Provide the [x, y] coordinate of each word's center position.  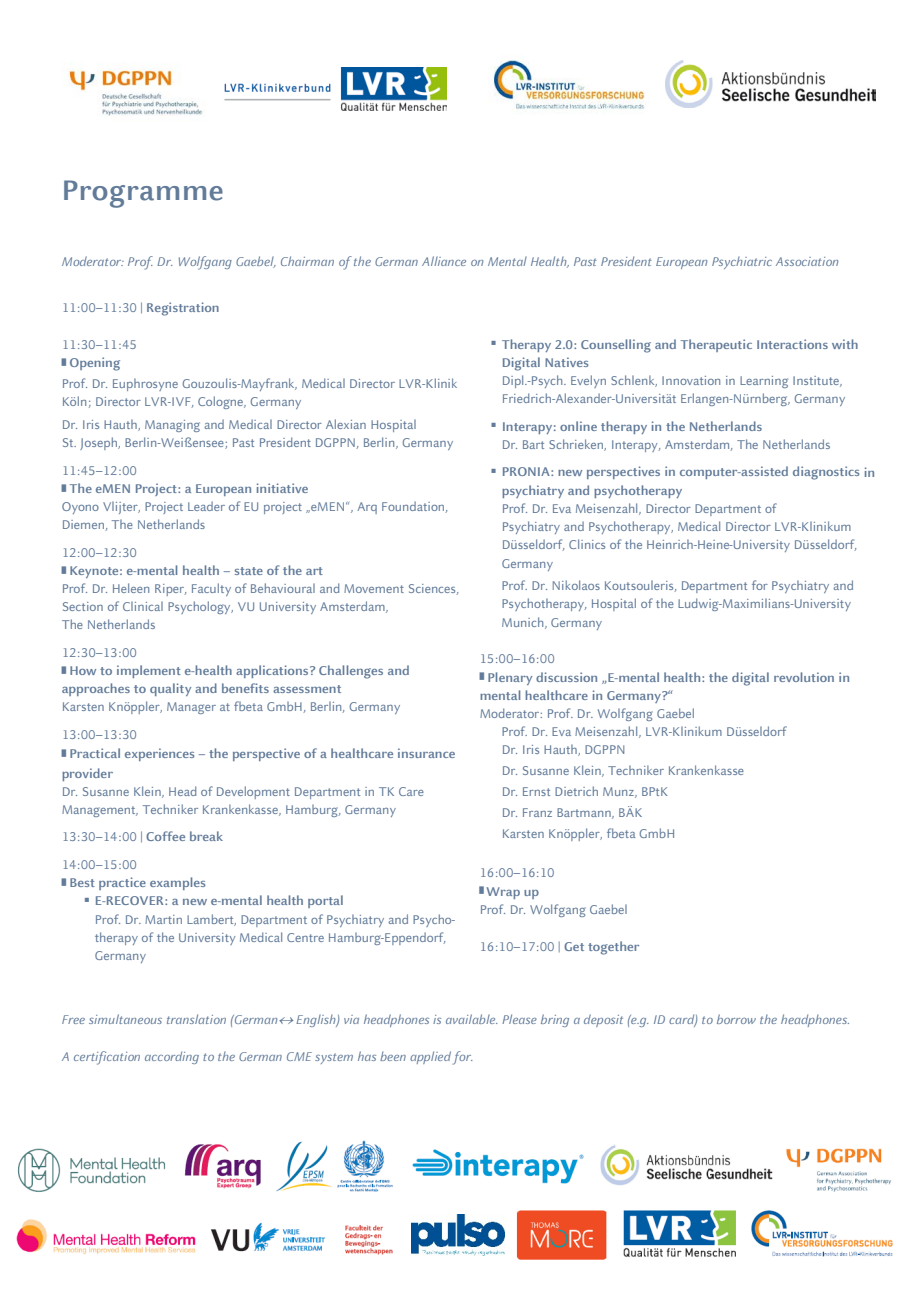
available [472, 1019]
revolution [804, 677]
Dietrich [576, 791]
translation [196, 1019]
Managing [172, 426]
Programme [143, 194]
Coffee [165, 836]
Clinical [143, 606]
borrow [736, 1019]
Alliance [444, 261]
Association [807, 261]
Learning [764, 382]
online [578, 426]
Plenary [510, 678]
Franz [537, 812]
